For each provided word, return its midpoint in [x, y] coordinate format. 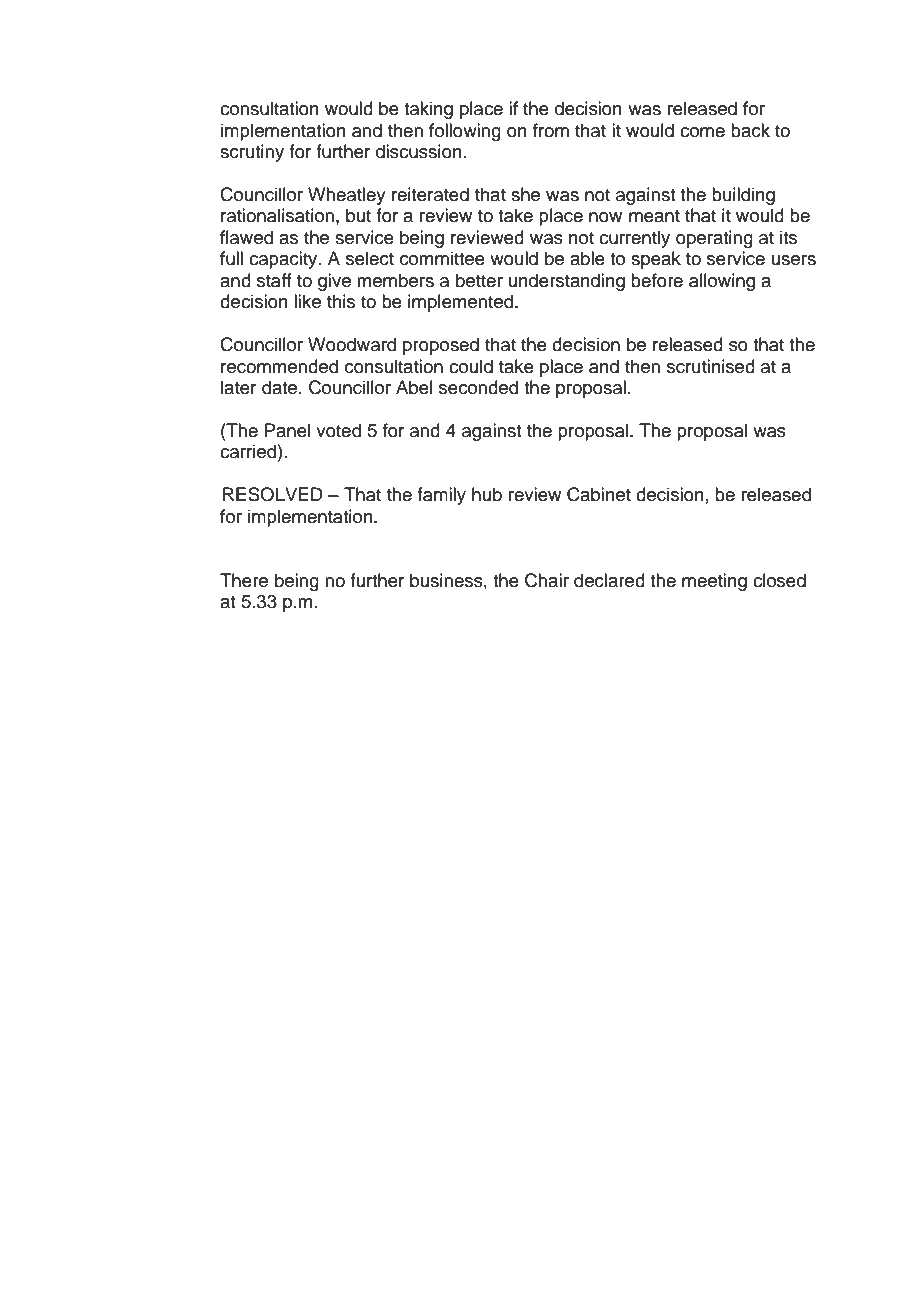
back [750, 130]
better [479, 280]
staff [274, 280]
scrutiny [252, 153]
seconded [478, 387]
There [244, 580]
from [551, 130]
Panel [287, 430]
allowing [722, 282]
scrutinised [711, 366]
